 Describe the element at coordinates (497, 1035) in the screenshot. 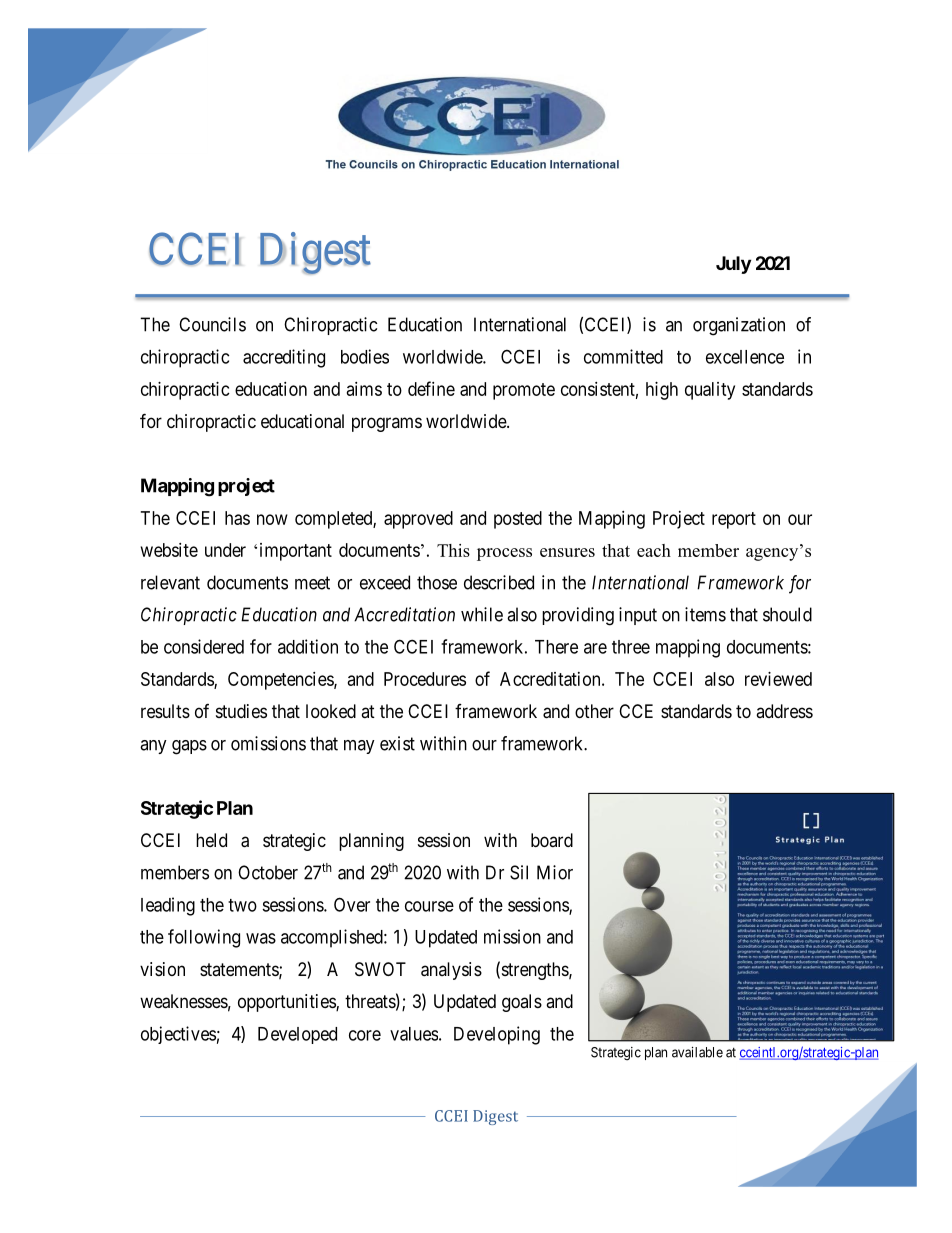

I see `Developing` at that location.
